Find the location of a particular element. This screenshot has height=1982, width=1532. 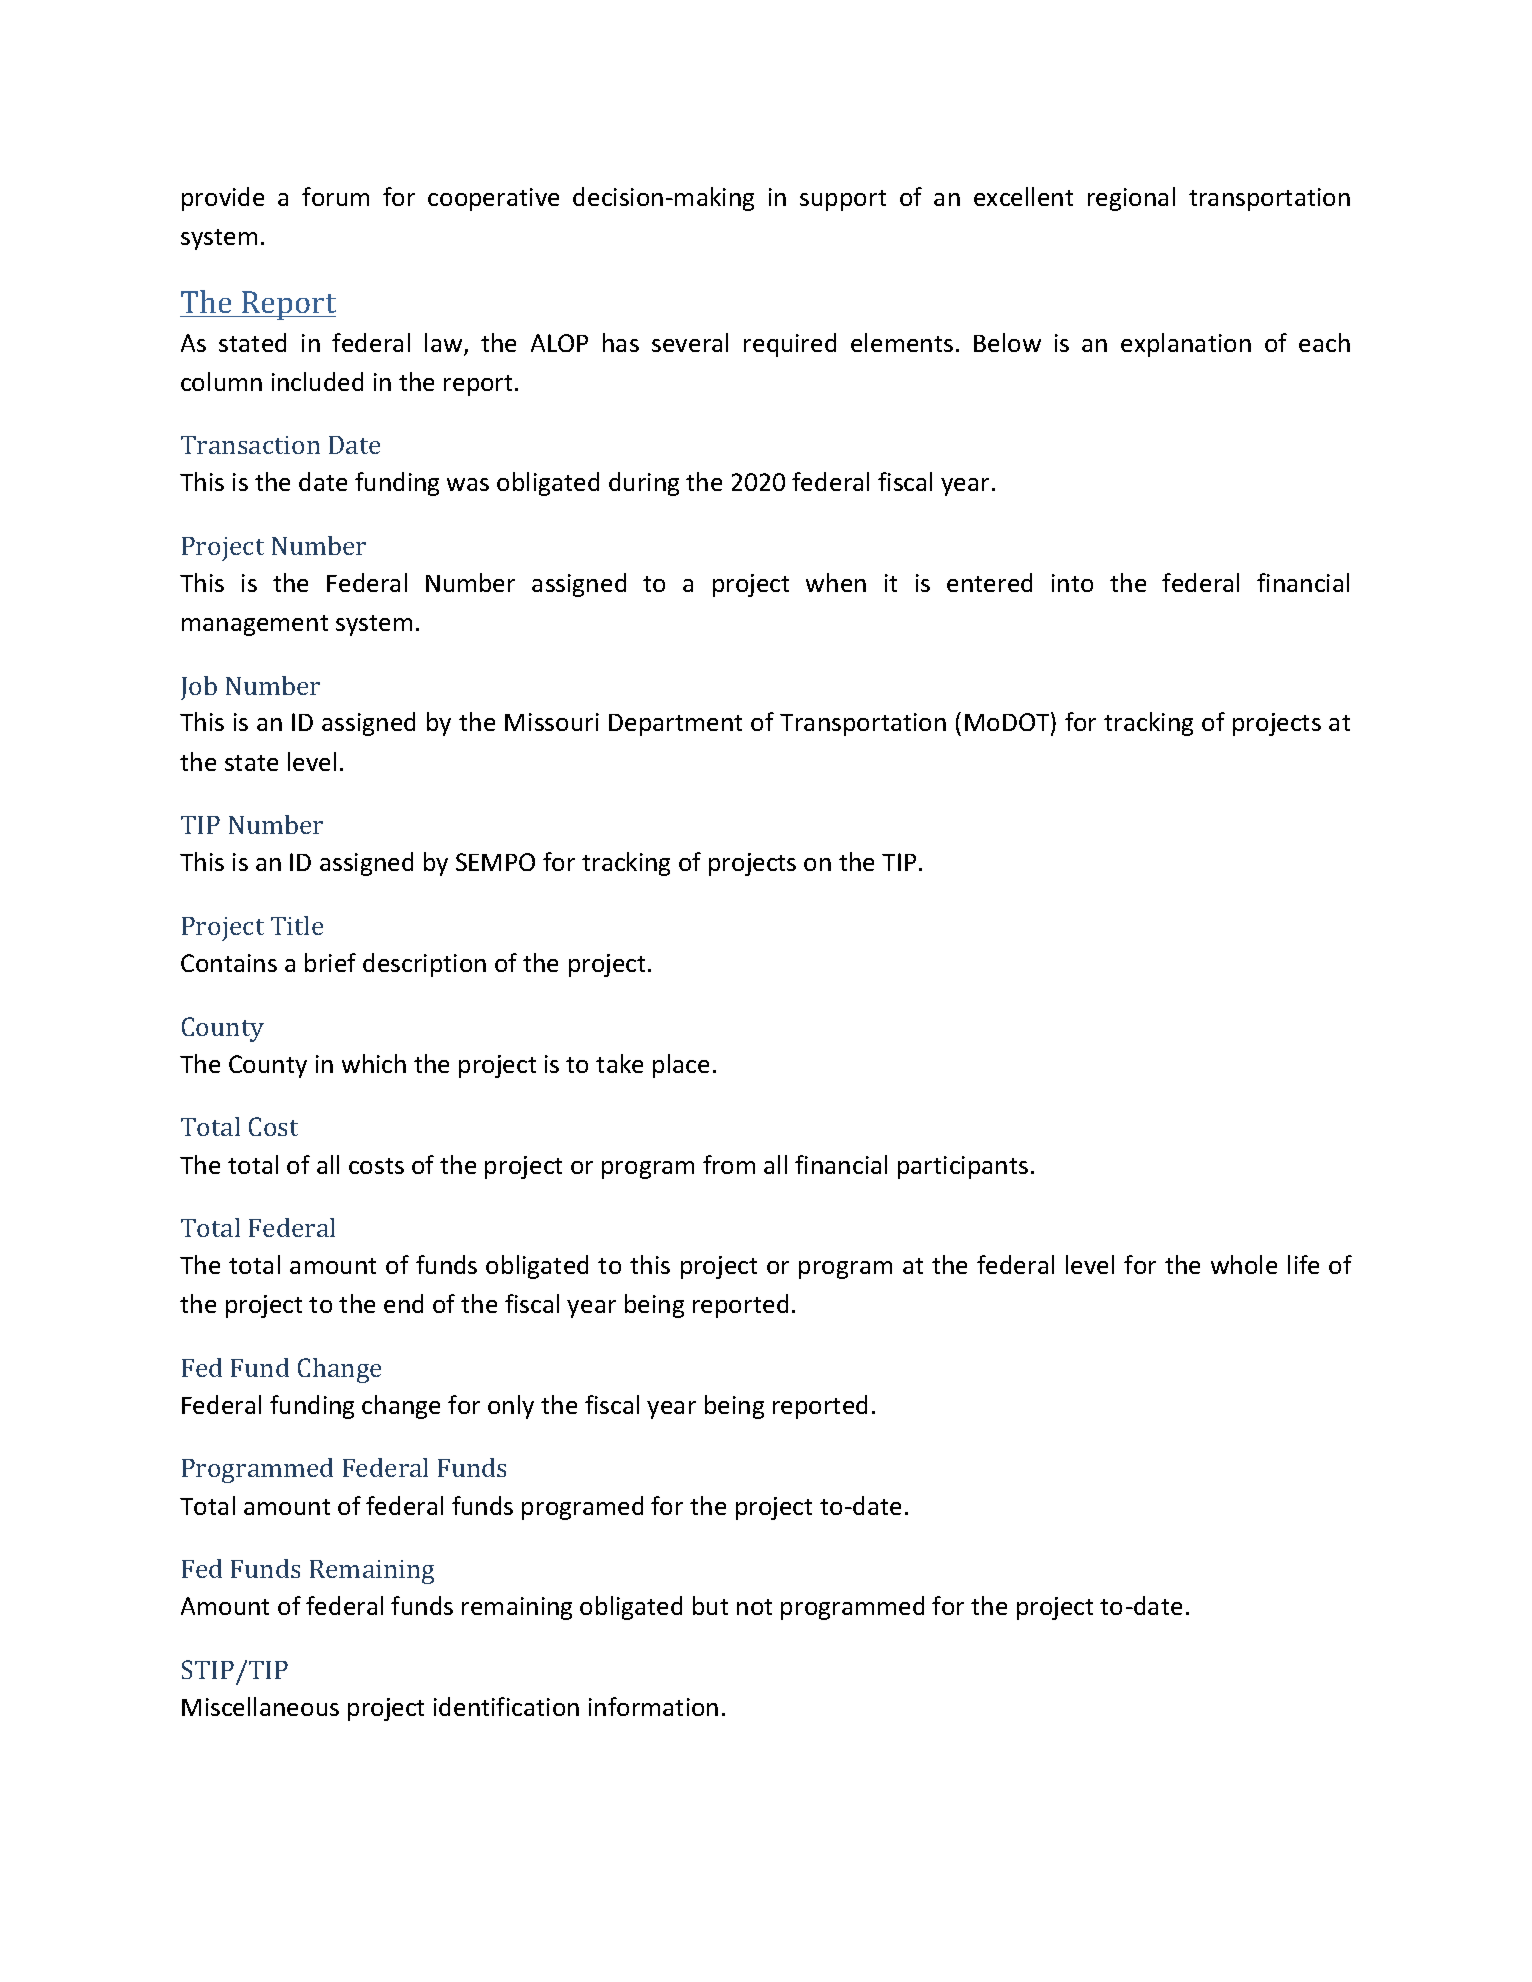

place is located at coordinates (681, 1066).
